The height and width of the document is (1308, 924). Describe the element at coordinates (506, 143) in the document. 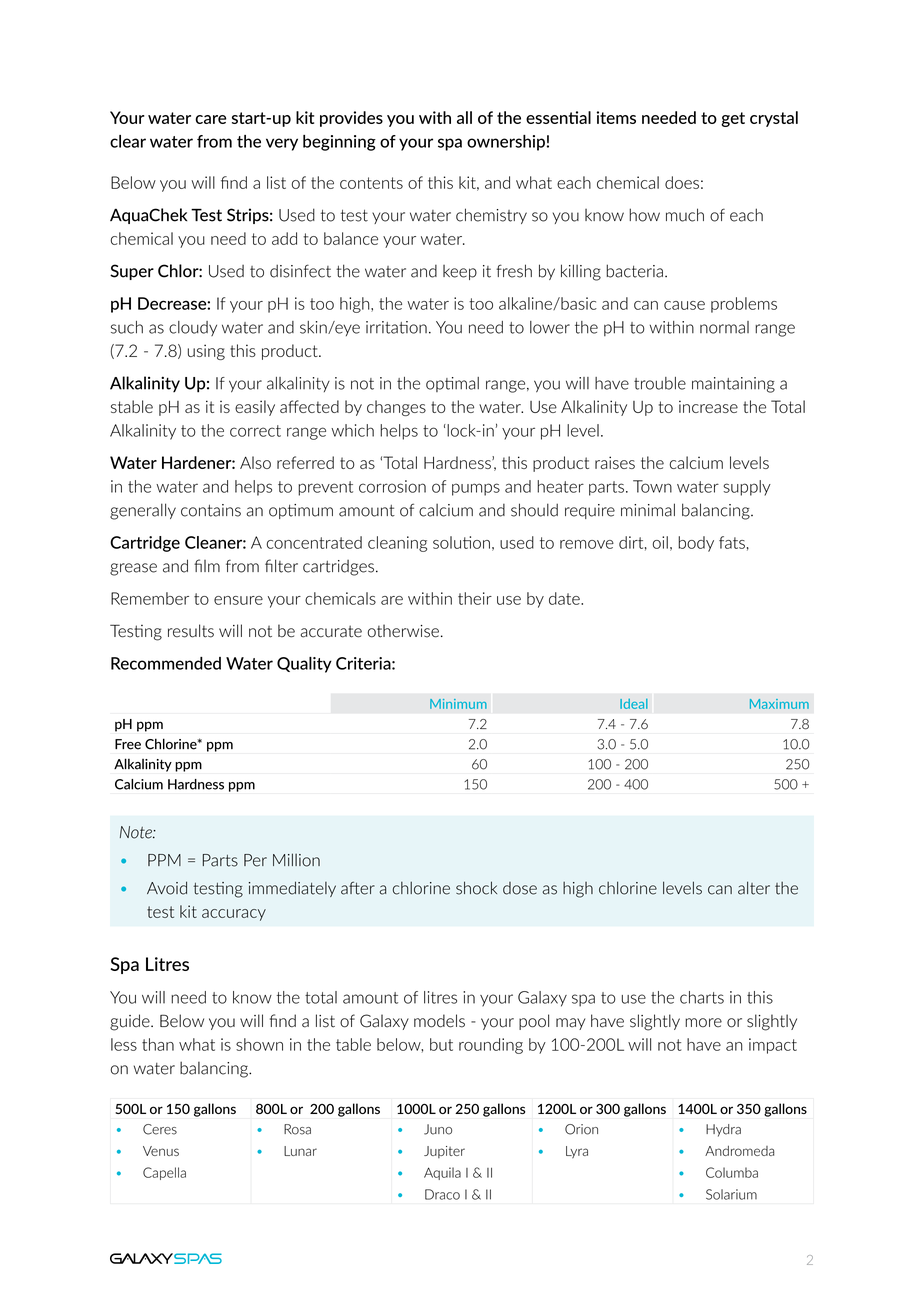

I see `ownership` at that location.
